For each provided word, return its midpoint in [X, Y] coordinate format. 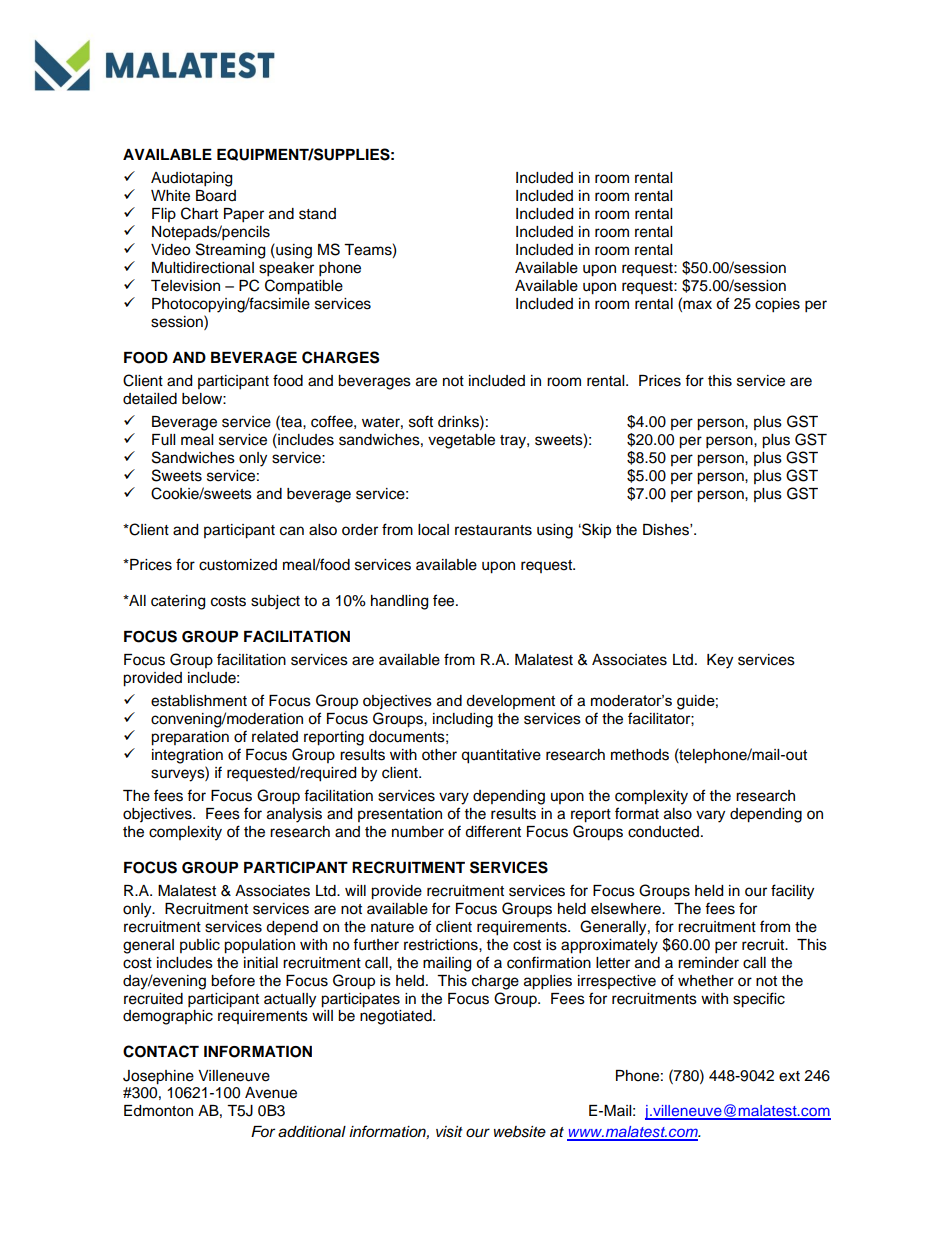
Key [720, 661]
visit [449, 1132]
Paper [244, 215]
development [510, 702]
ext [789, 1076]
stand [317, 214]
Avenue [271, 1093]
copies [777, 305]
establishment [199, 701]
